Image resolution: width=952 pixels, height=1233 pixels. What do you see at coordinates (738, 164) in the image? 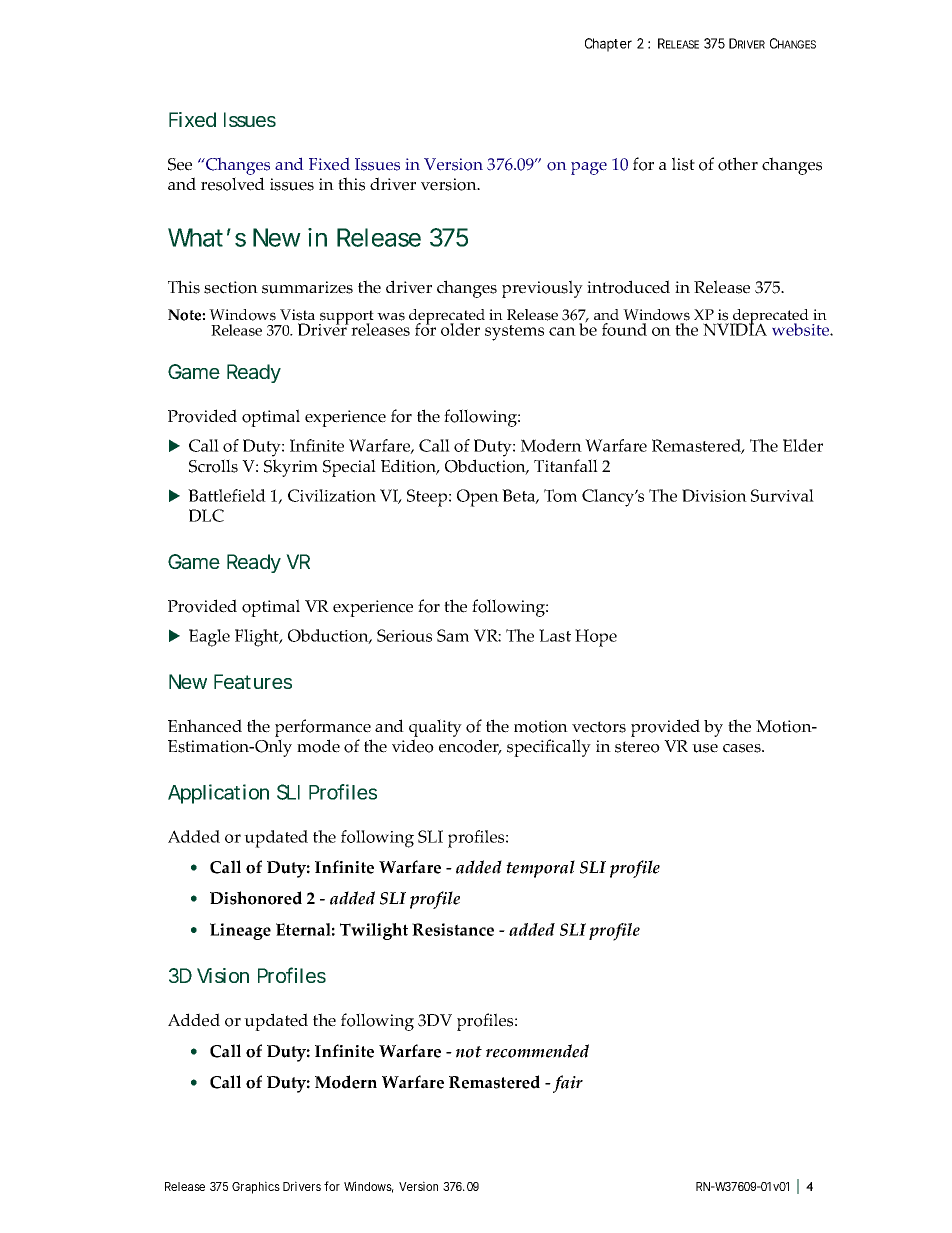
I see `other` at bounding box center [738, 164].
